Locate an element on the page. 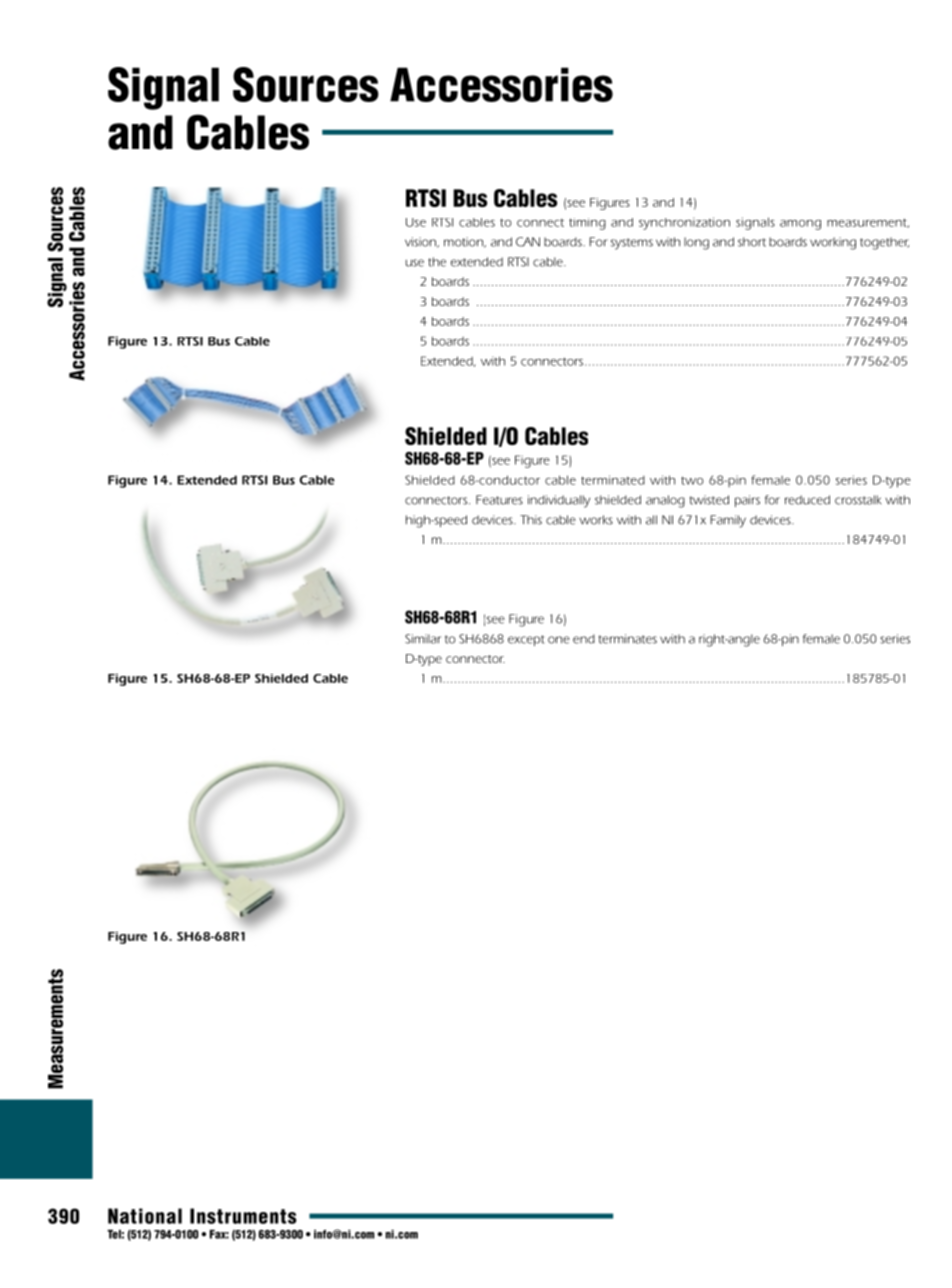 The image size is (952, 1288). vision is located at coordinates (421, 242).
